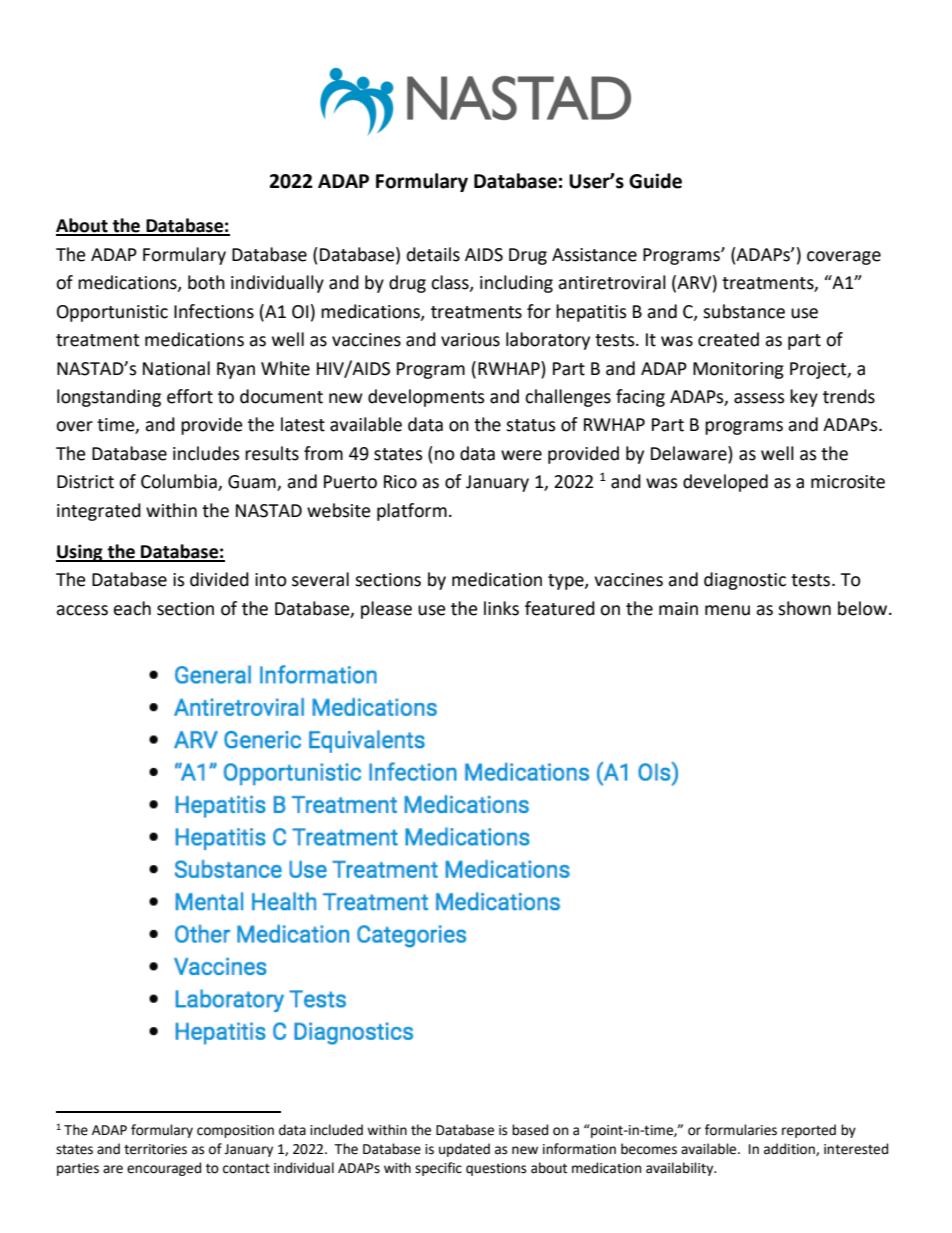 The height and width of the screenshot is (1233, 952). What do you see at coordinates (501, 608) in the screenshot?
I see `links` at bounding box center [501, 608].
